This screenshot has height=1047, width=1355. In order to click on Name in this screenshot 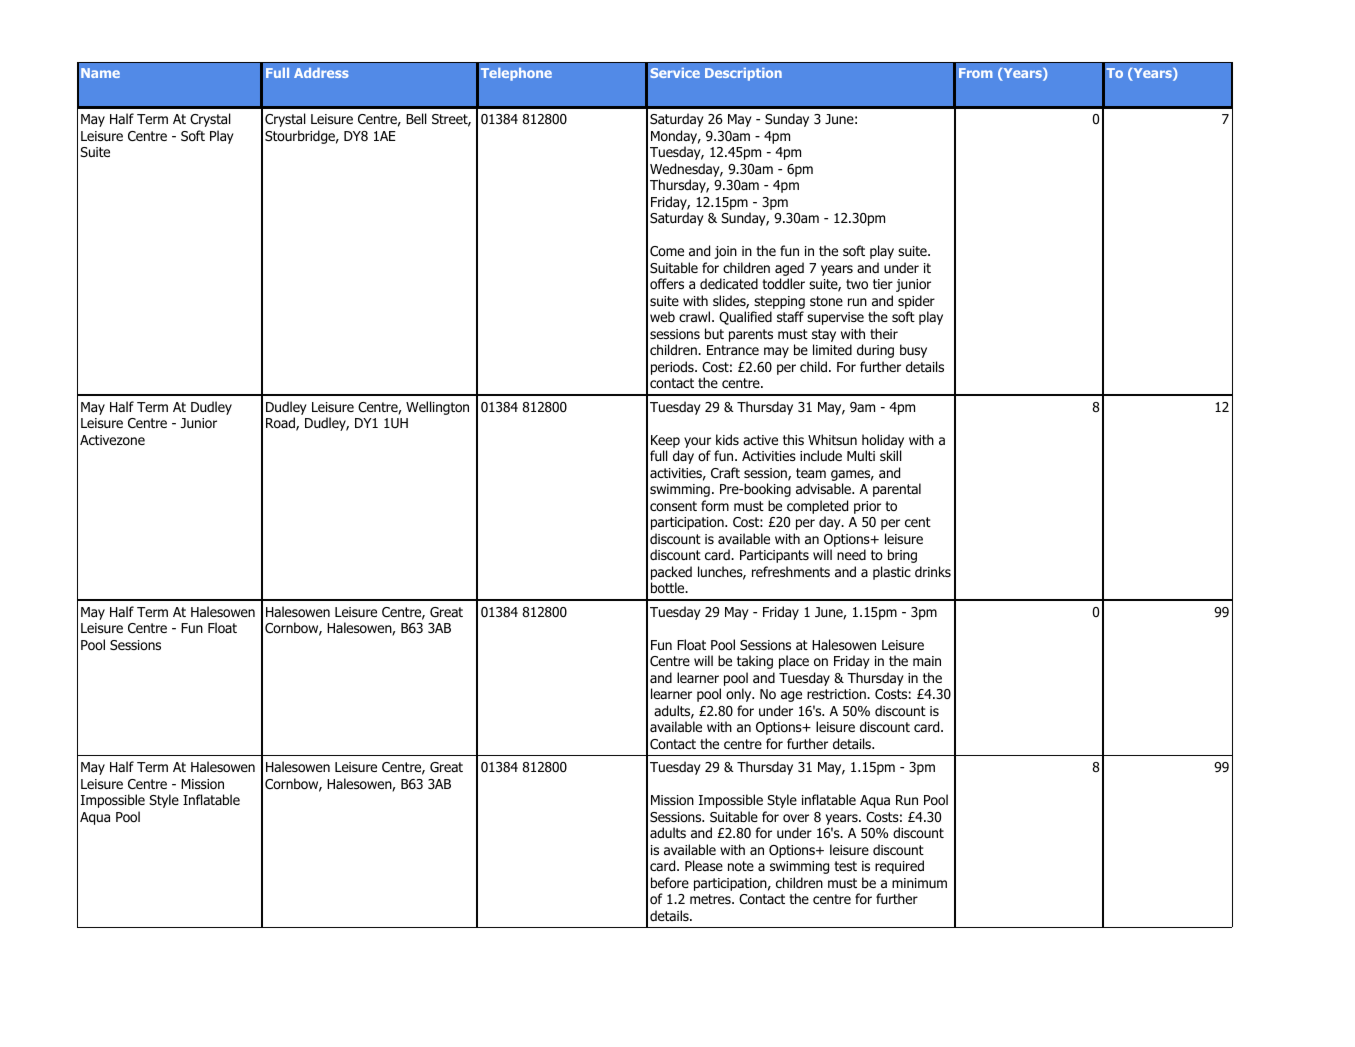, I will do `click(100, 73)`.
